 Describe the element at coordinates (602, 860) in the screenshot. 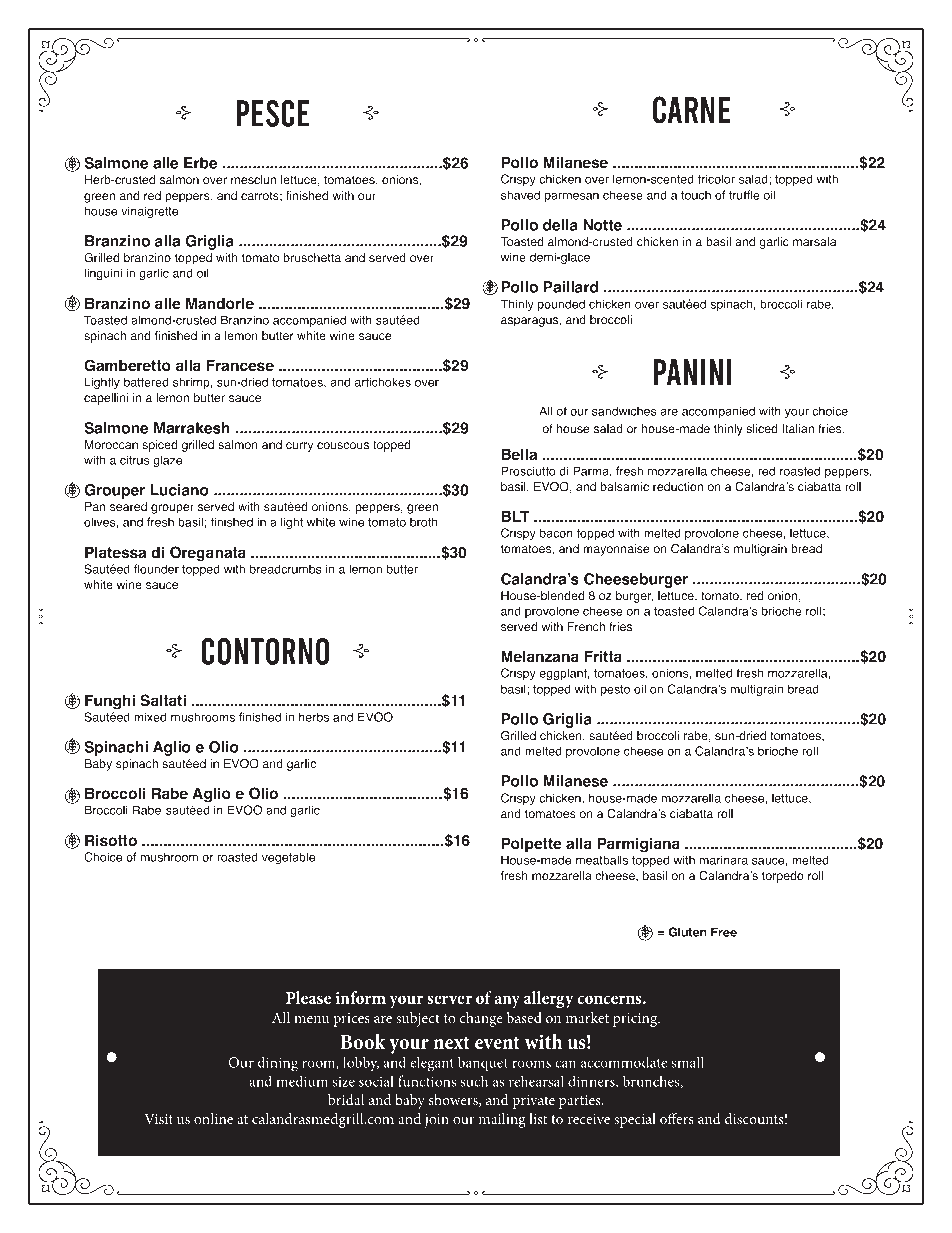

I see `meatballs` at that location.
